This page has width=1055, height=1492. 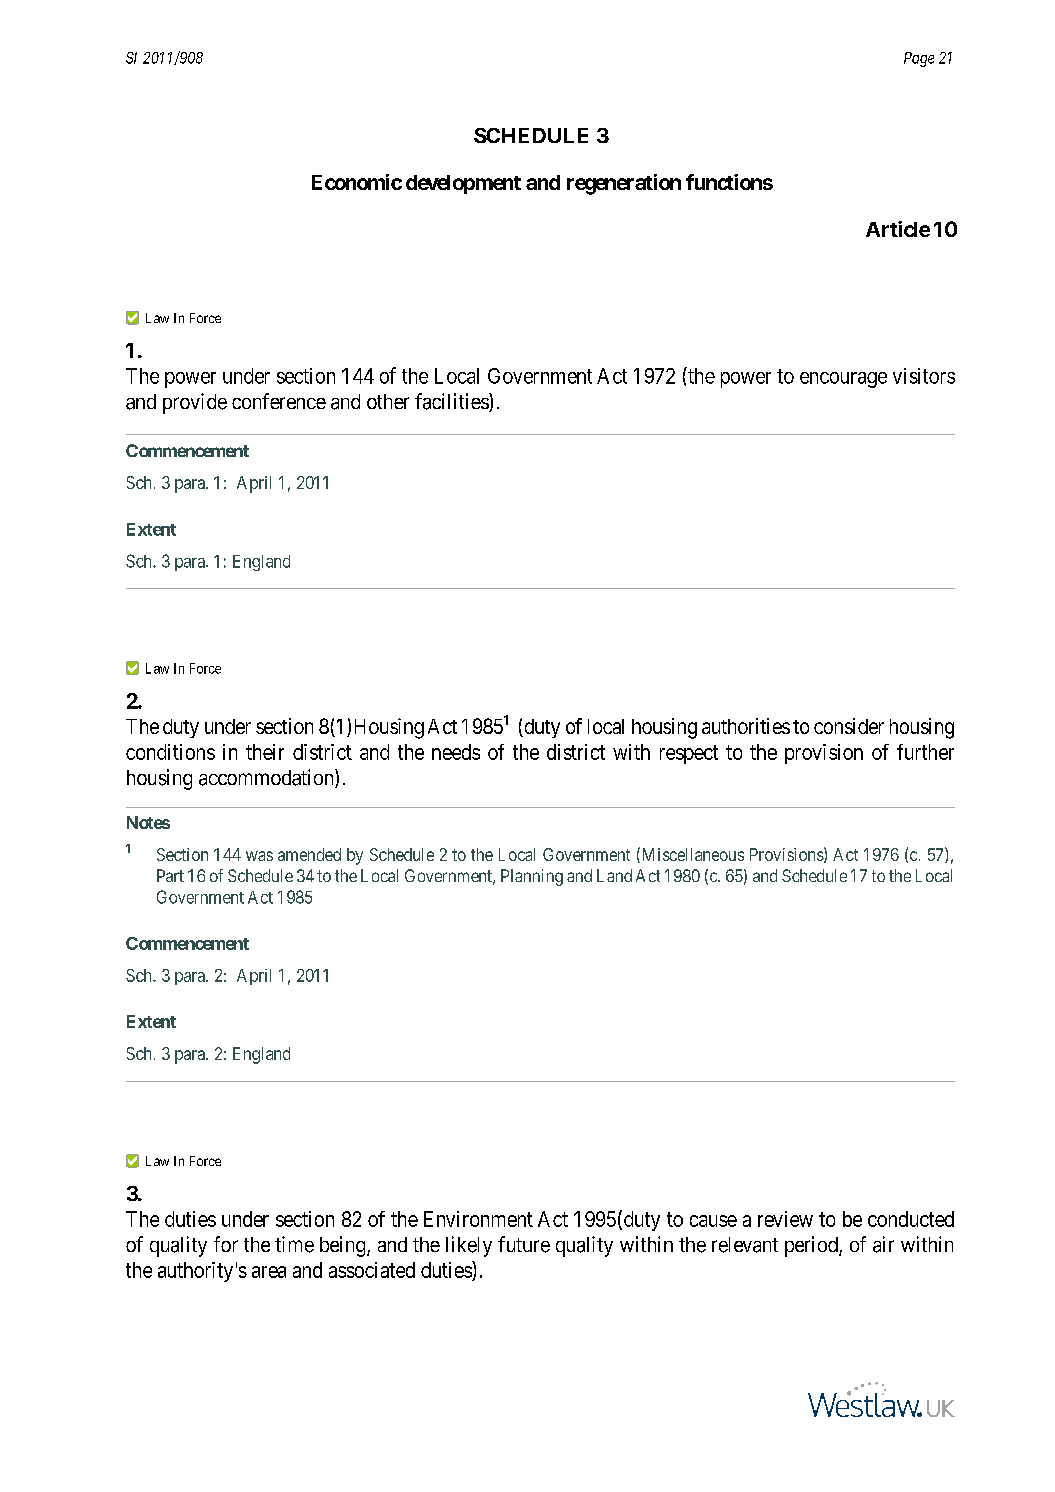 I want to click on further, so click(x=925, y=752).
